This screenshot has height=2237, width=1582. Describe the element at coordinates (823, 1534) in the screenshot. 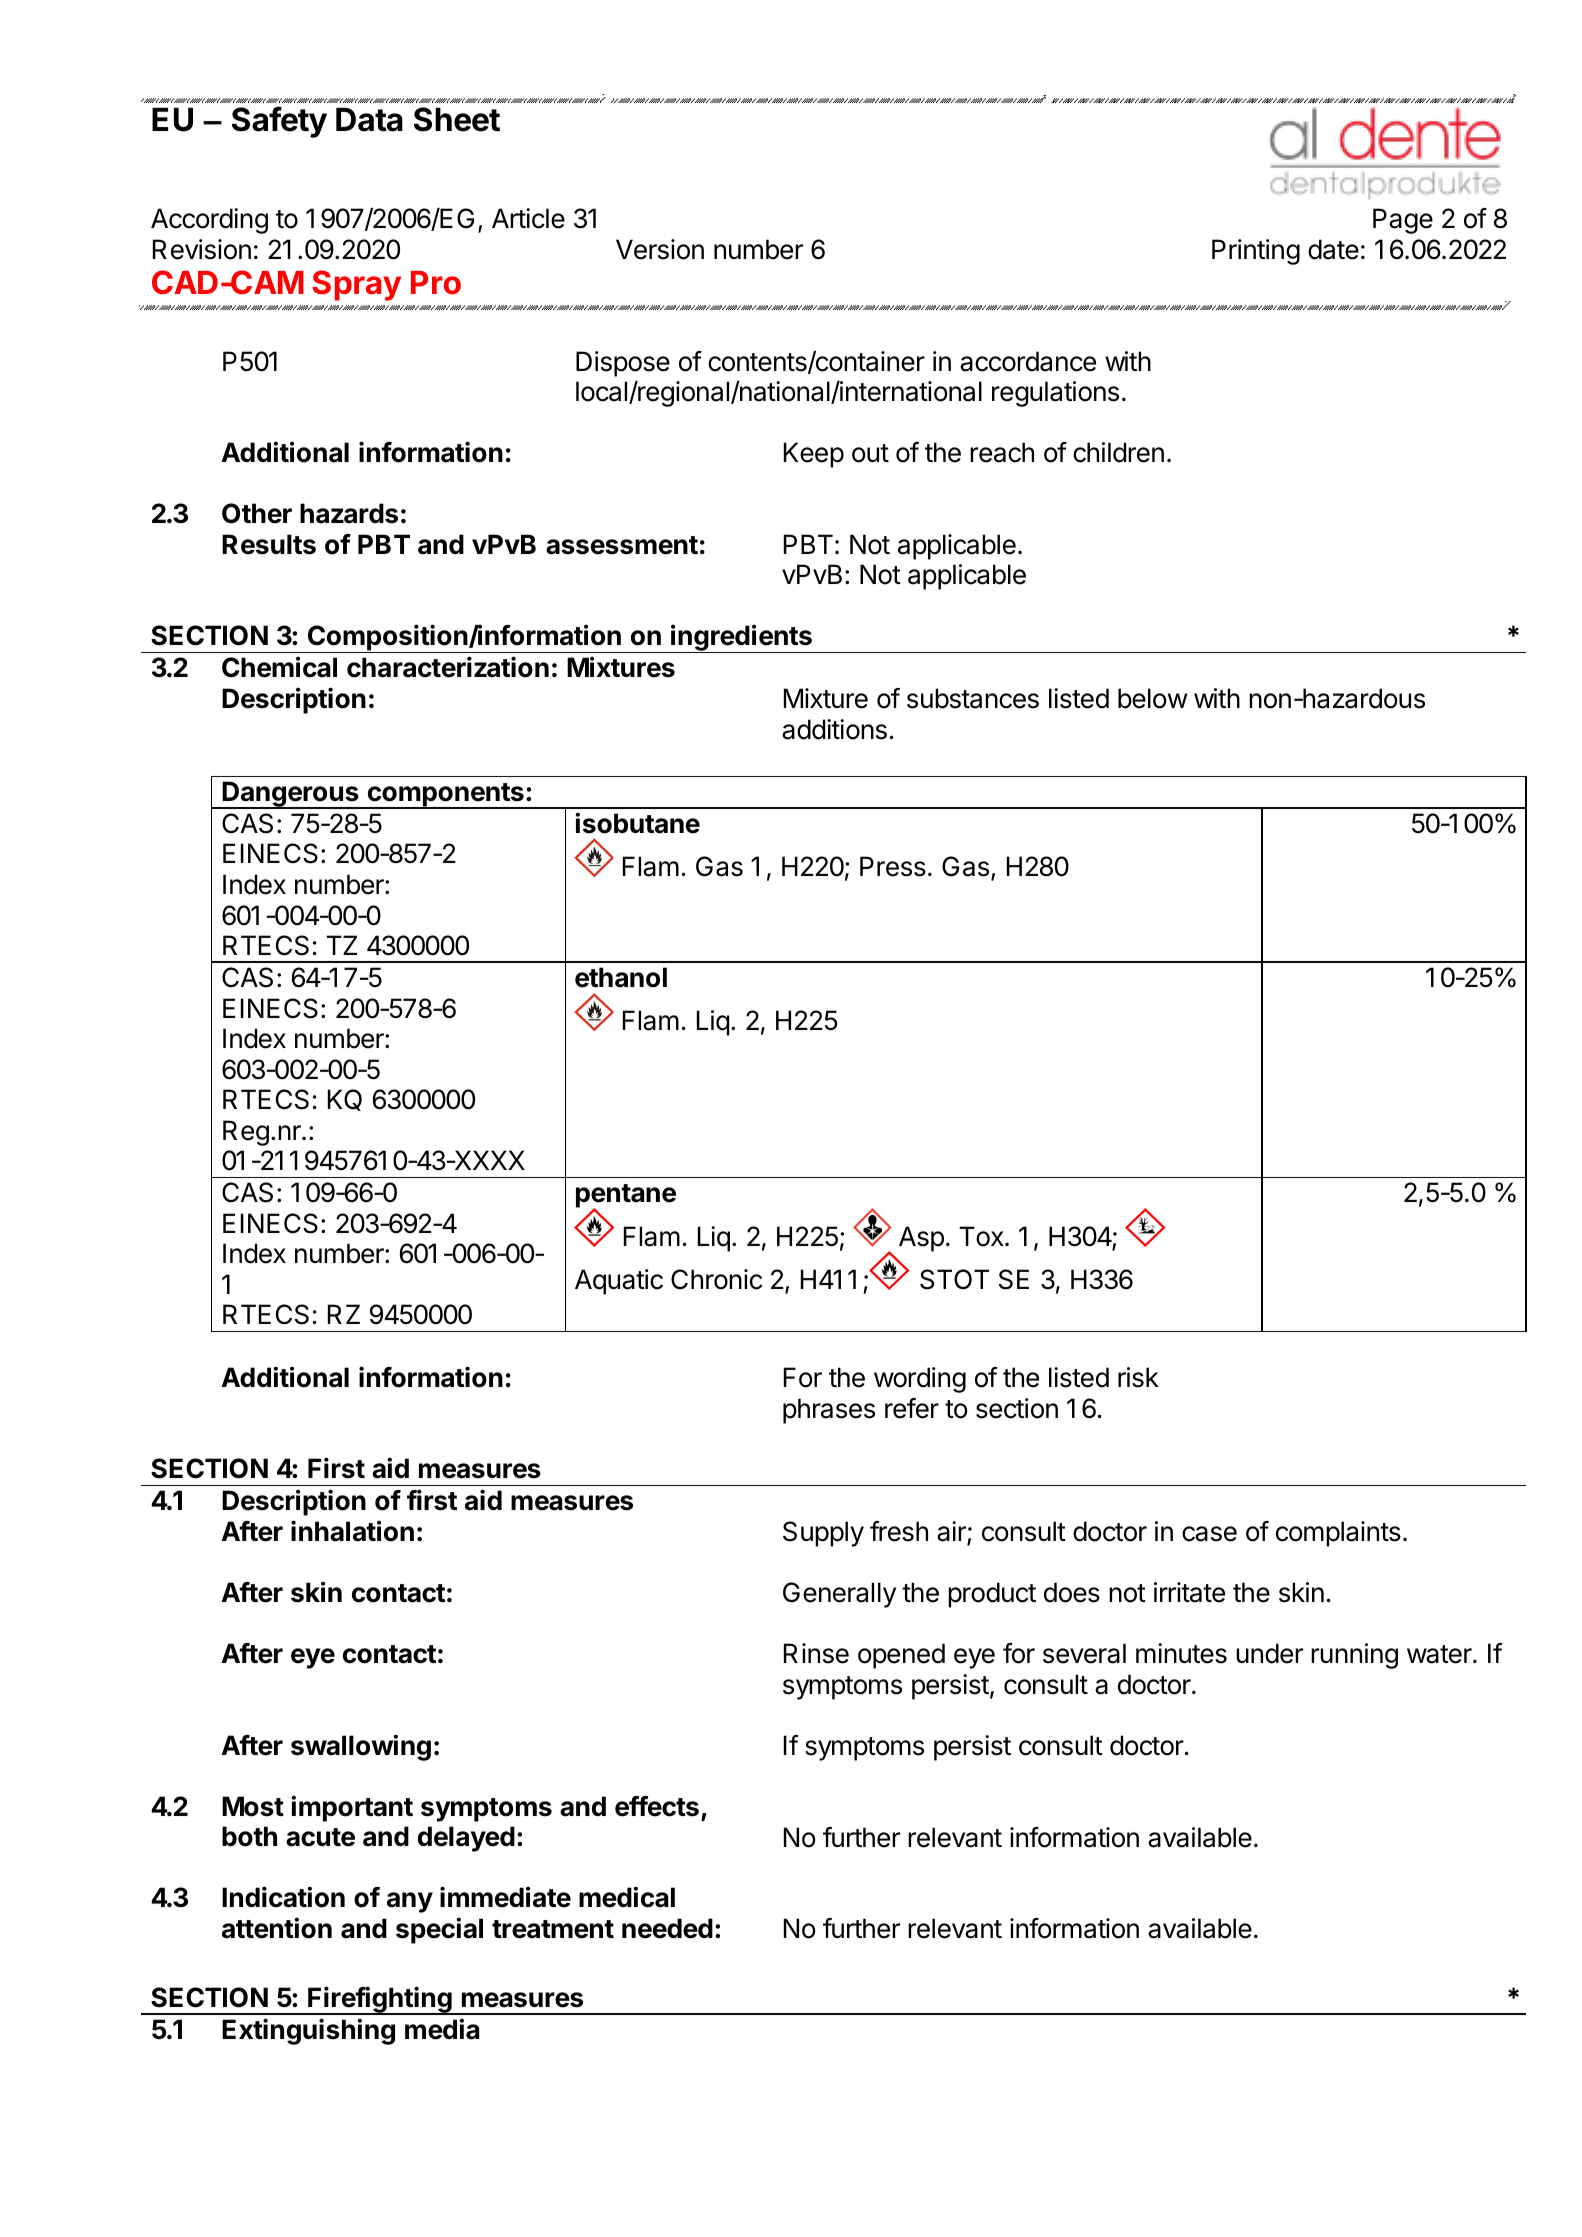

I see `Supply` at that location.
